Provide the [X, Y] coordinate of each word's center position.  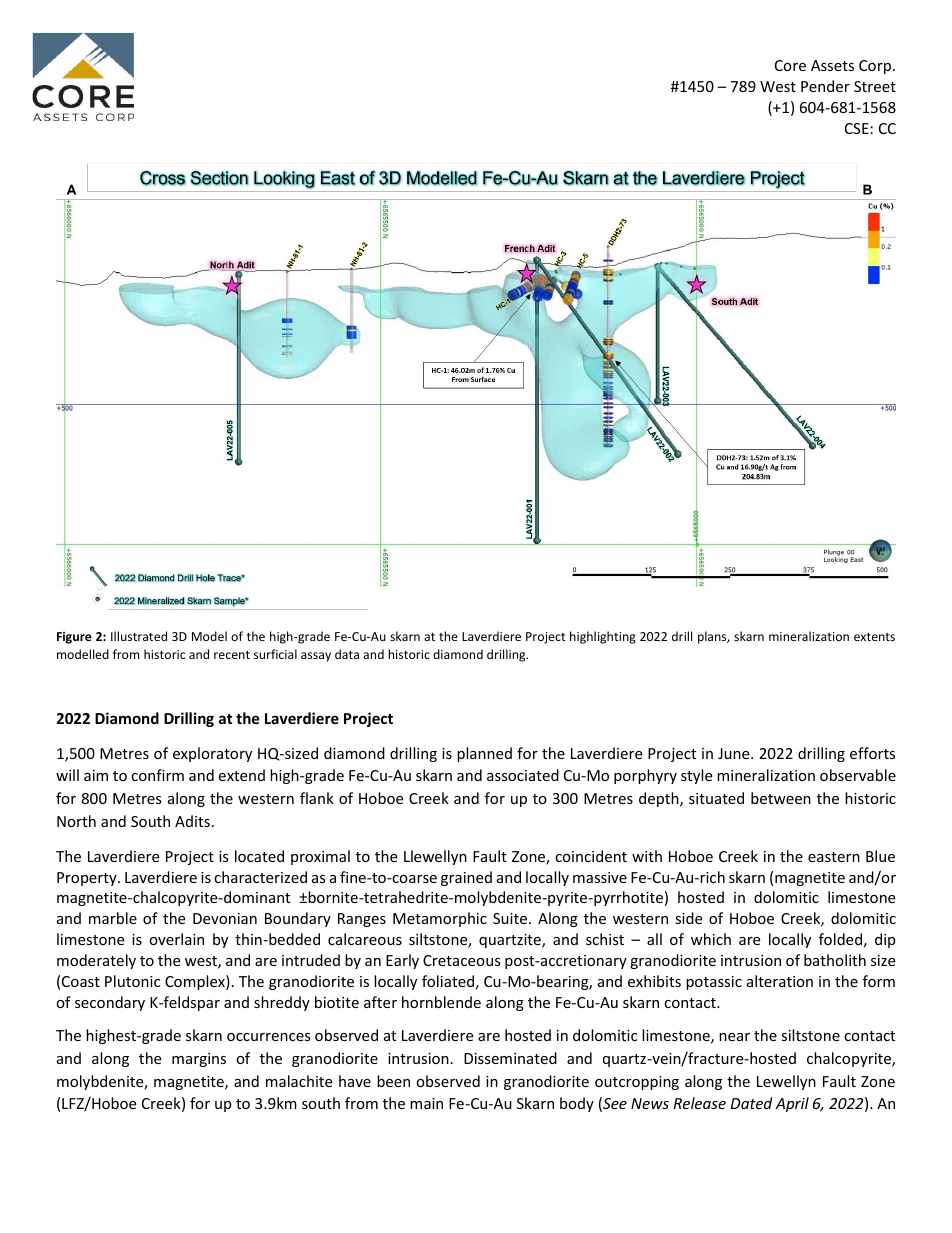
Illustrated [139, 636]
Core [790, 65]
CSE [857, 128]
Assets [832, 65]
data [347, 654]
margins [199, 1060]
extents [874, 637]
